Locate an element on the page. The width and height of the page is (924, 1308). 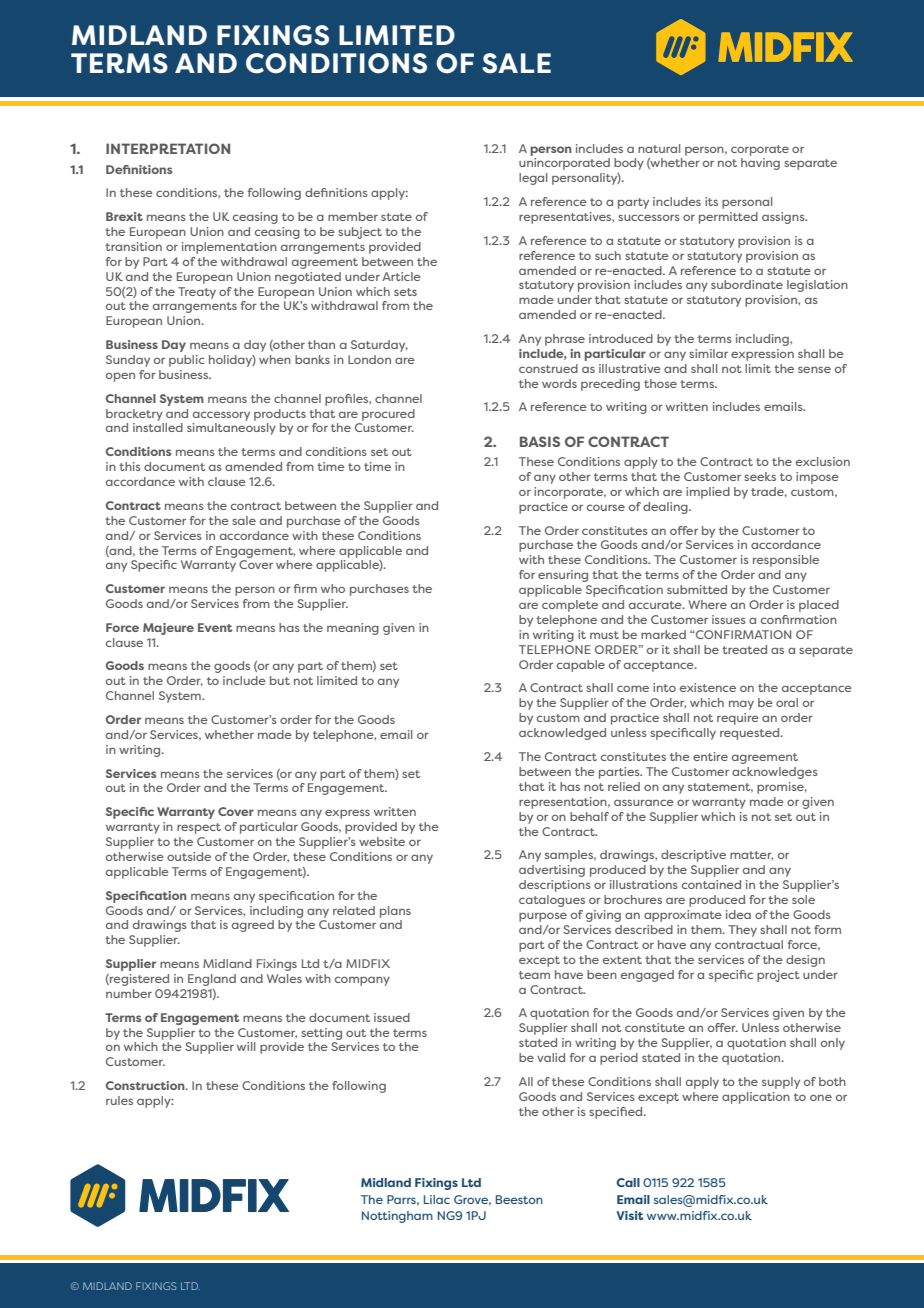
rules is located at coordinates (119, 1100).
